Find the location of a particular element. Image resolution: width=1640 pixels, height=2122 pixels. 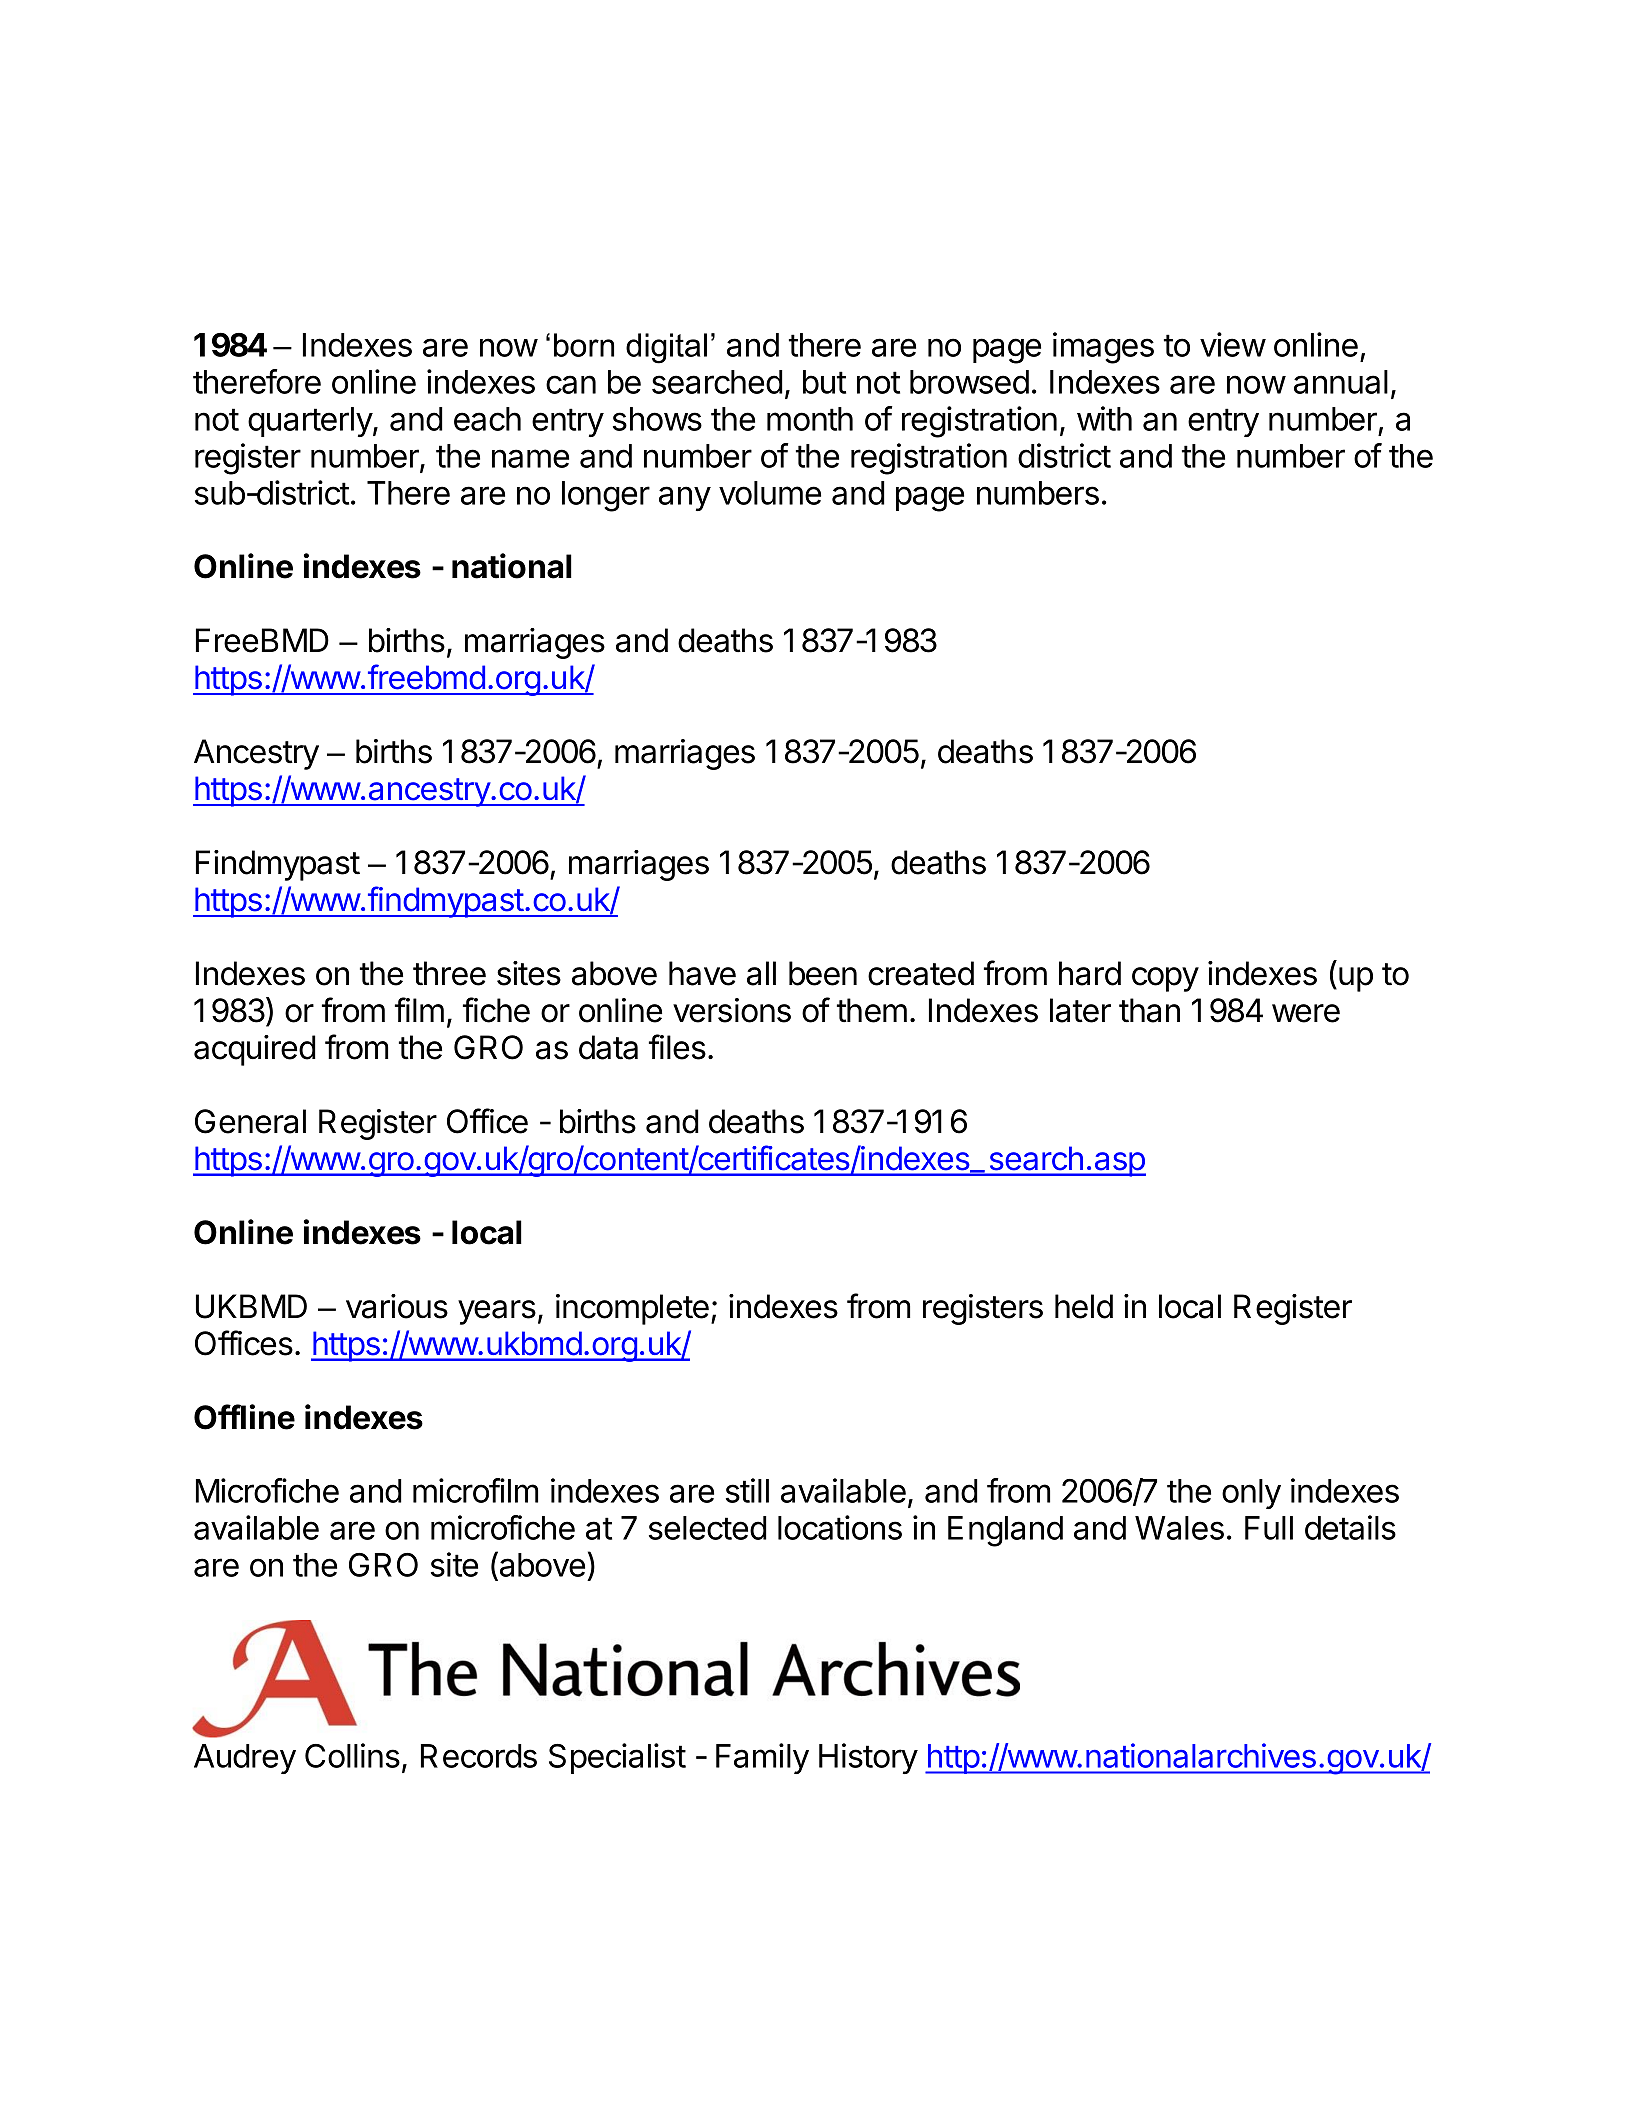

versions is located at coordinates (732, 1010).
